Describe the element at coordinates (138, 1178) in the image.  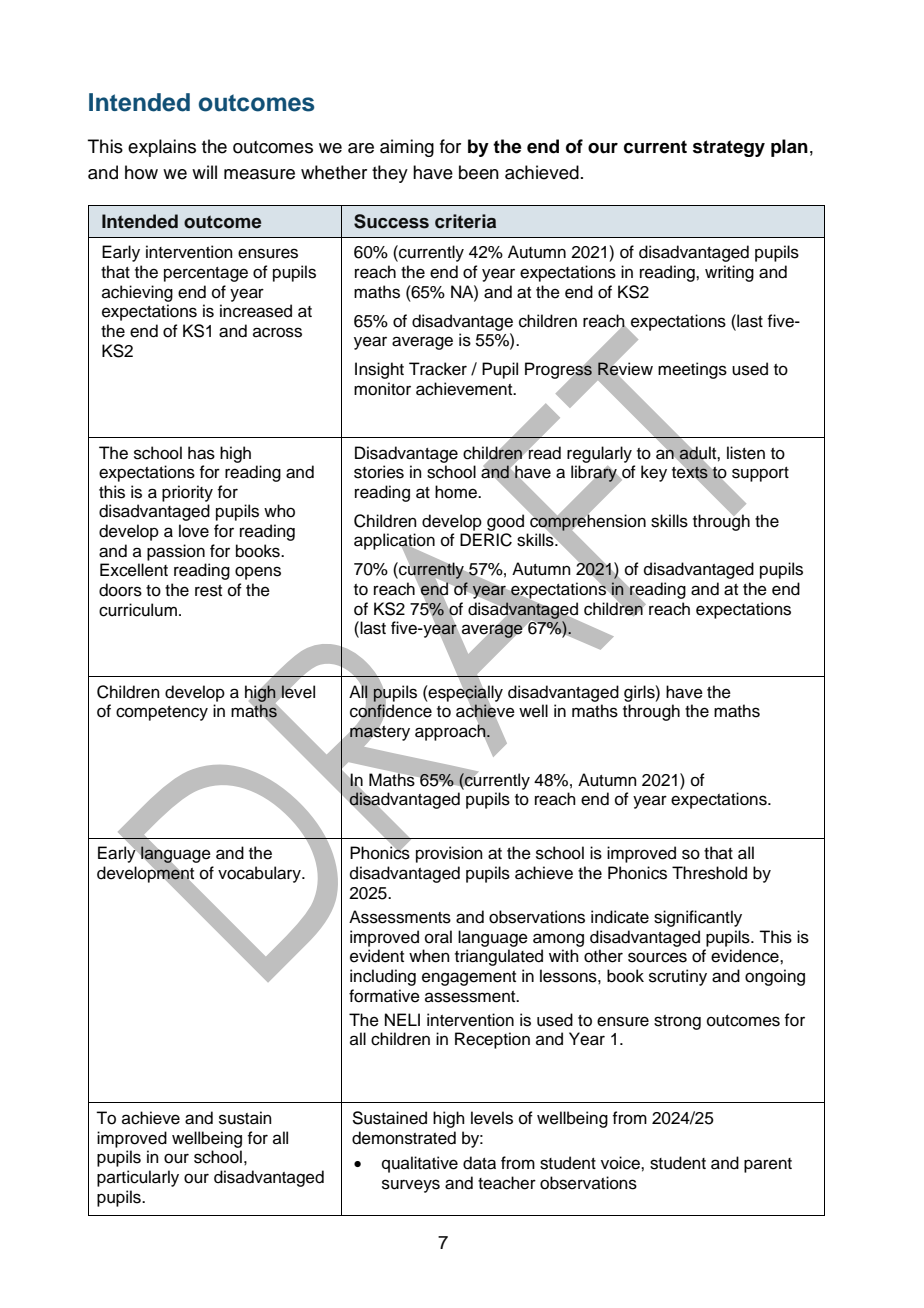
I see `particularly` at that location.
